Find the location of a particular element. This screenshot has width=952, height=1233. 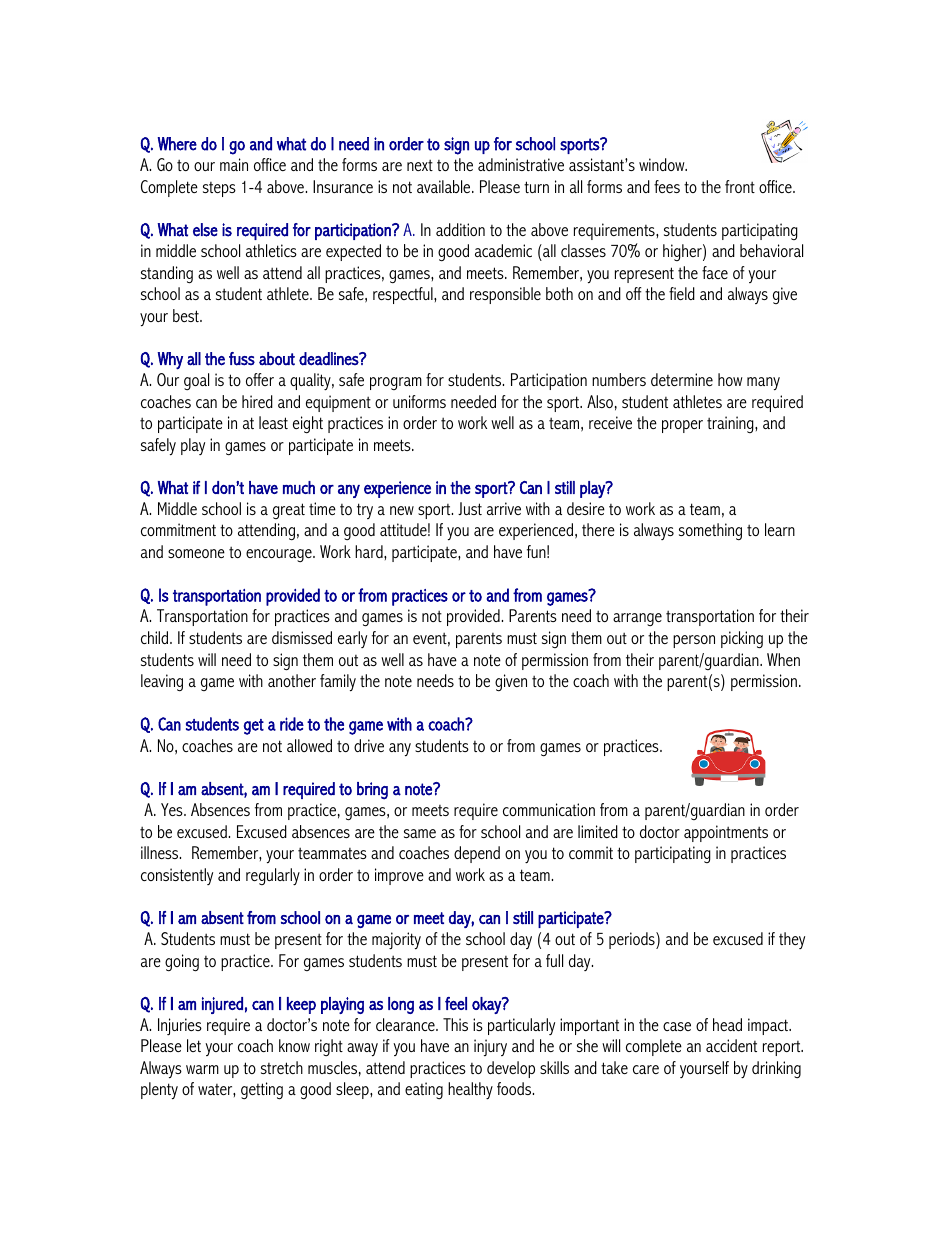

main is located at coordinates (234, 164).
